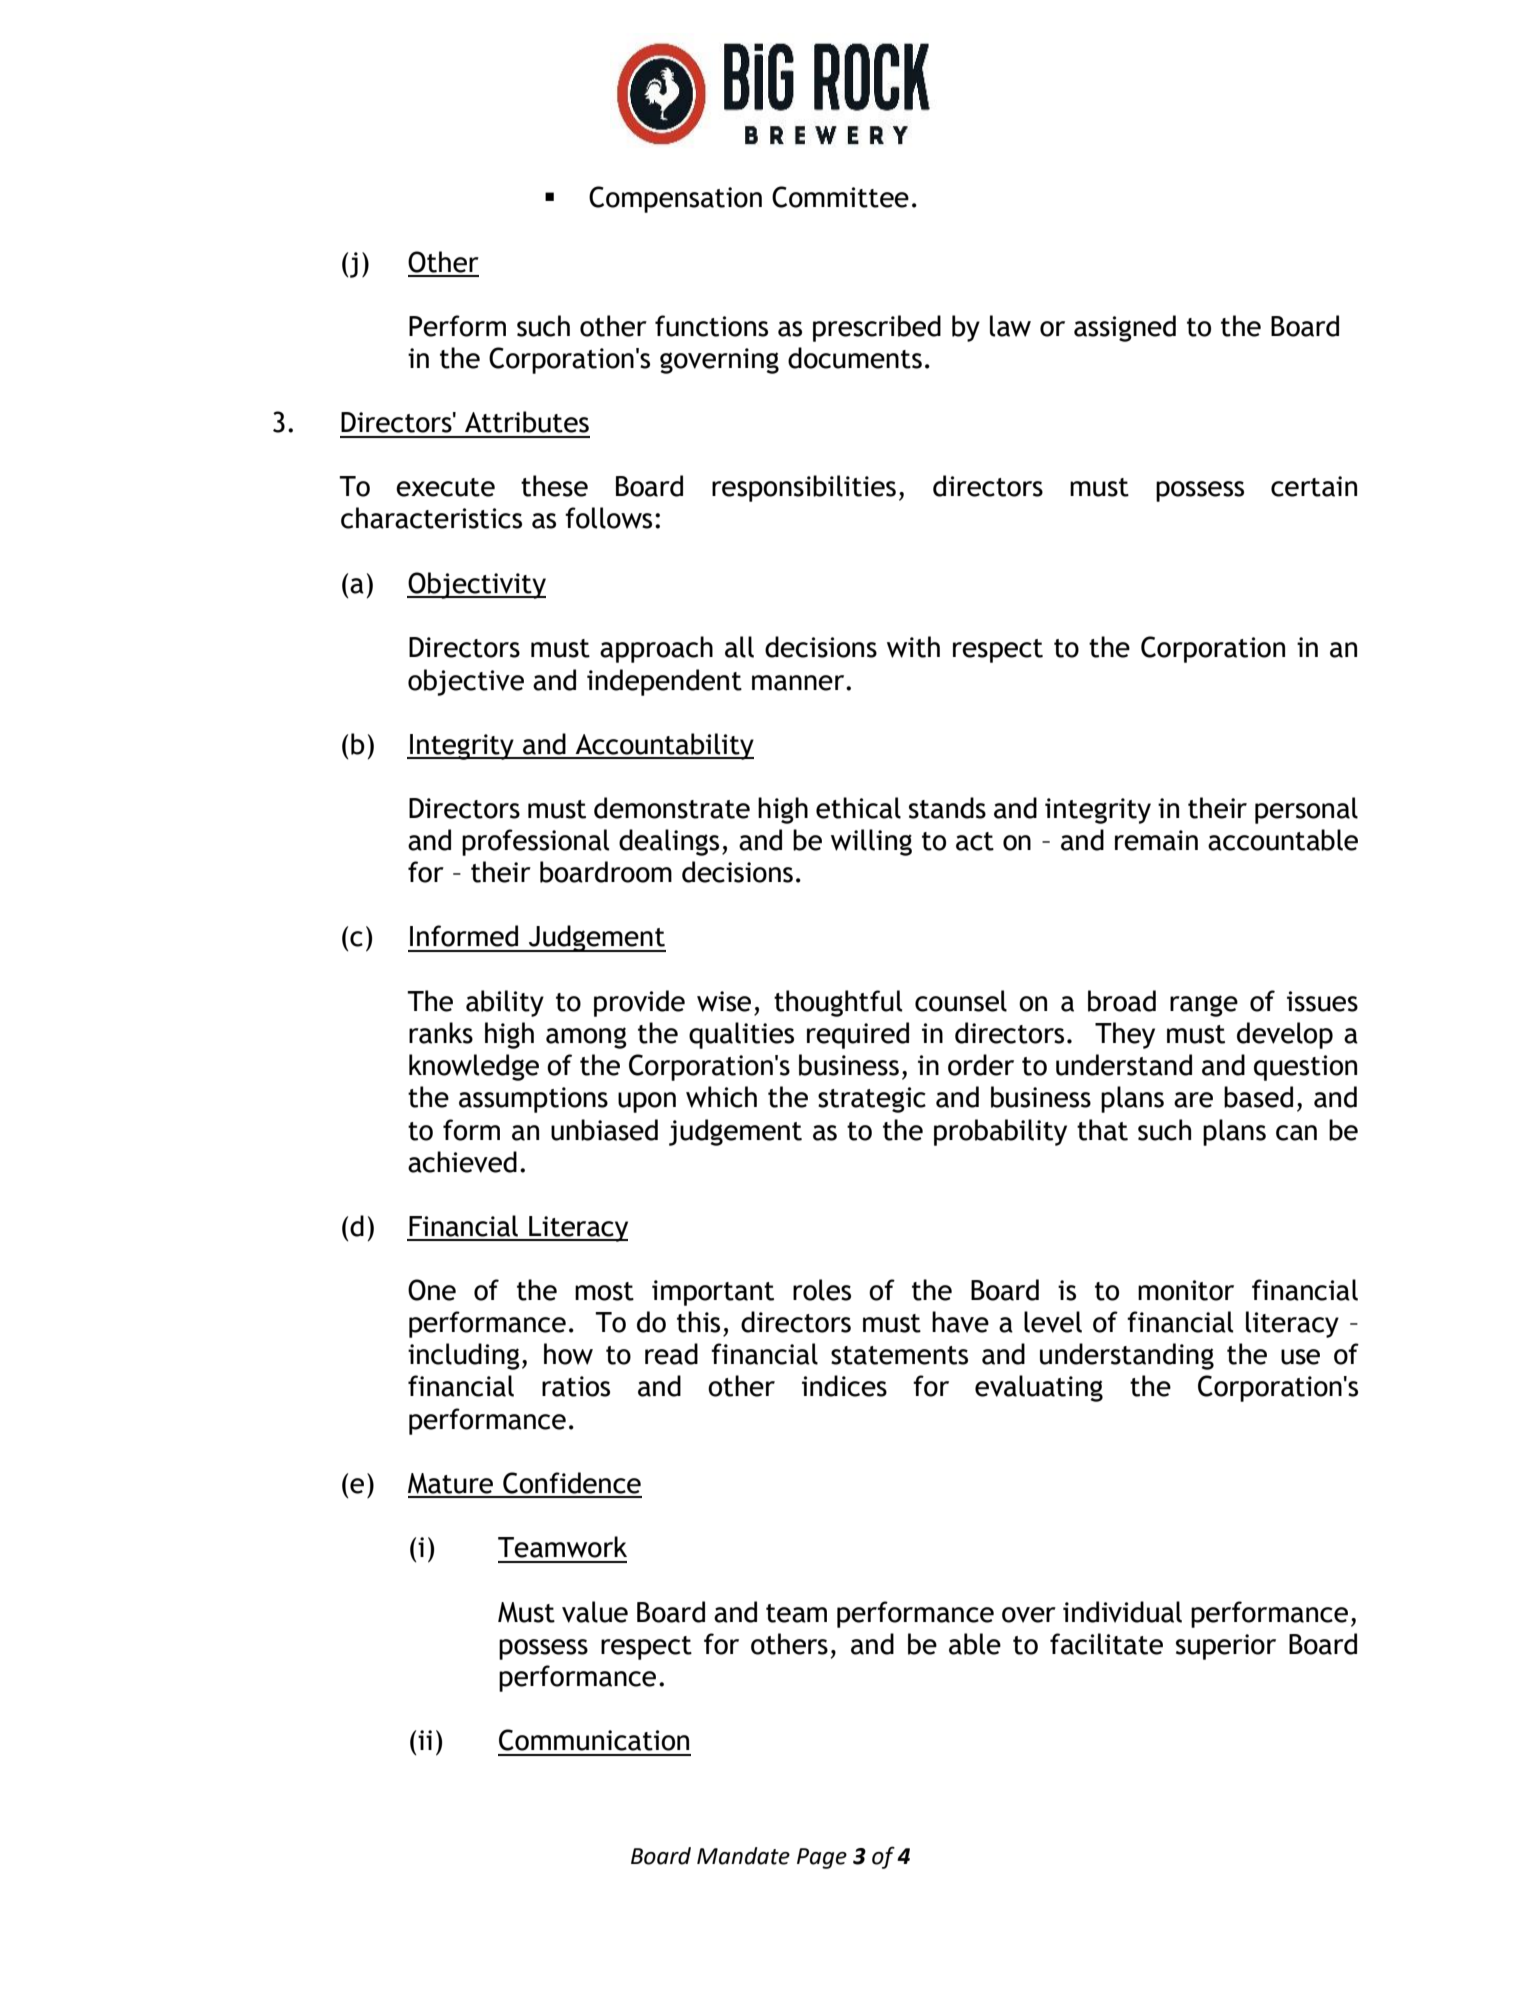  I want to click on Communication, so click(594, 1740).
